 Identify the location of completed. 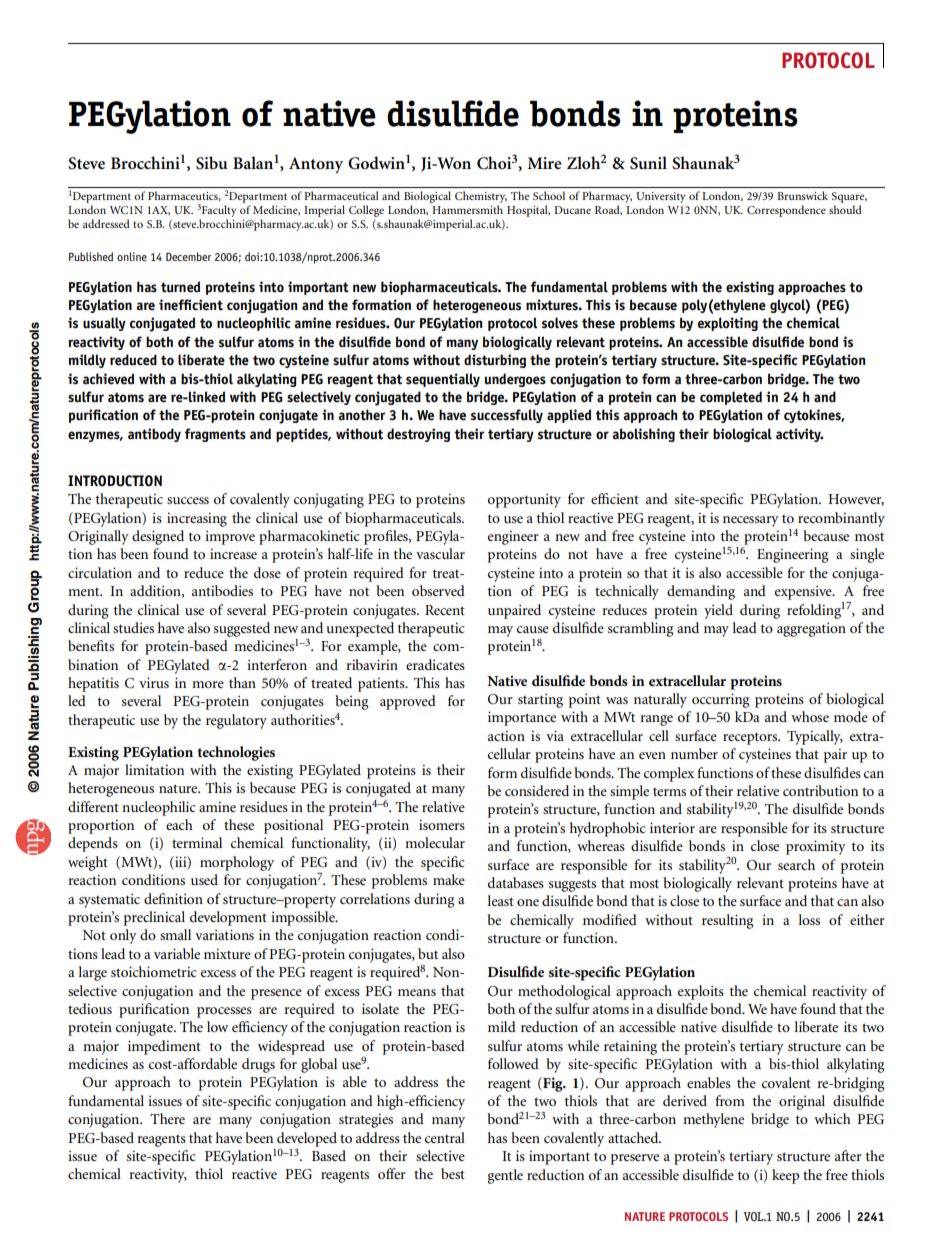
(731, 398).
